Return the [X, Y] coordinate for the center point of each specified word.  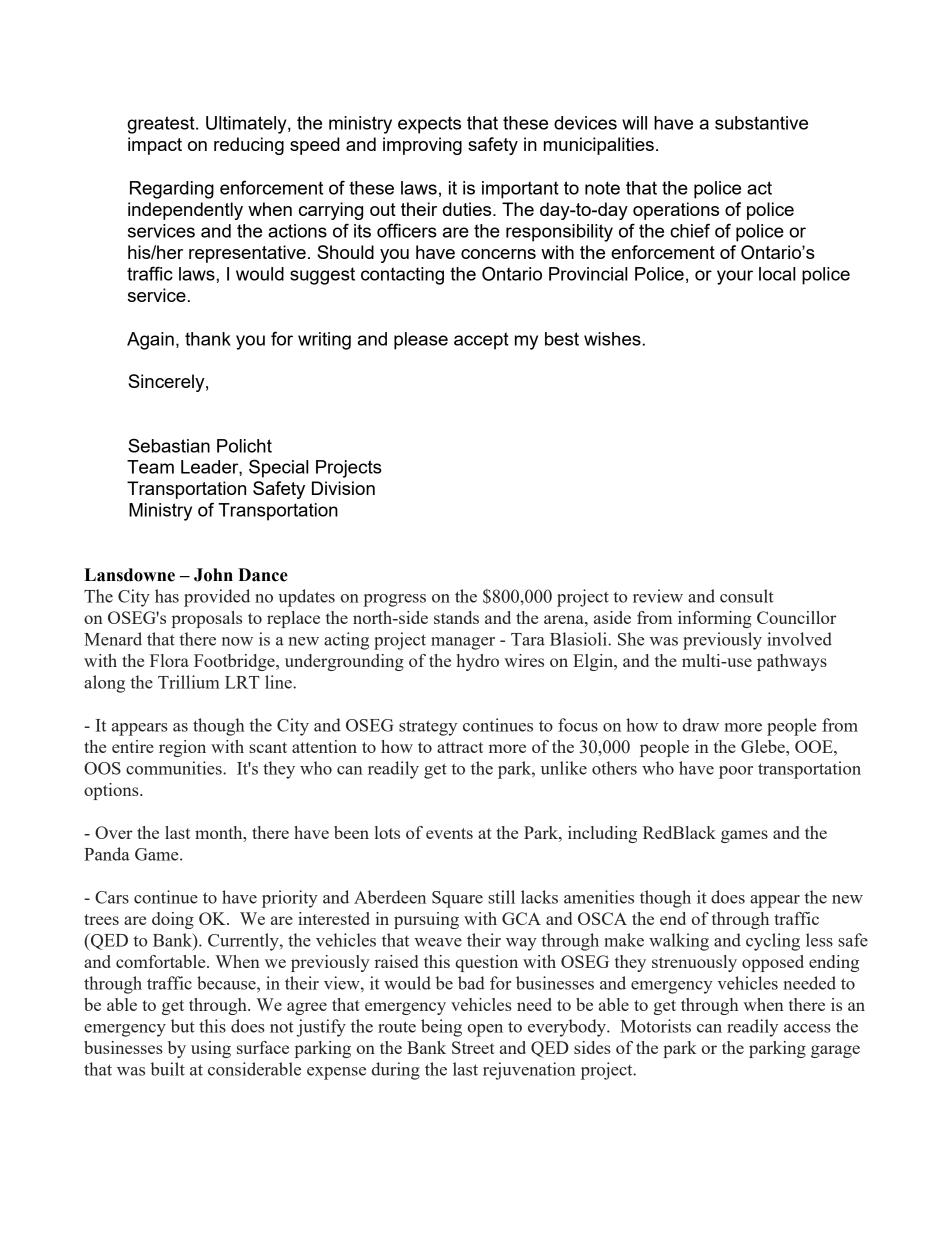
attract [460, 747]
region [182, 748]
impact [155, 146]
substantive [761, 123]
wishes [612, 339]
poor [736, 772]
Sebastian [169, 445]
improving [422, 146]
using [211, 1049]
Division [343, 488]
